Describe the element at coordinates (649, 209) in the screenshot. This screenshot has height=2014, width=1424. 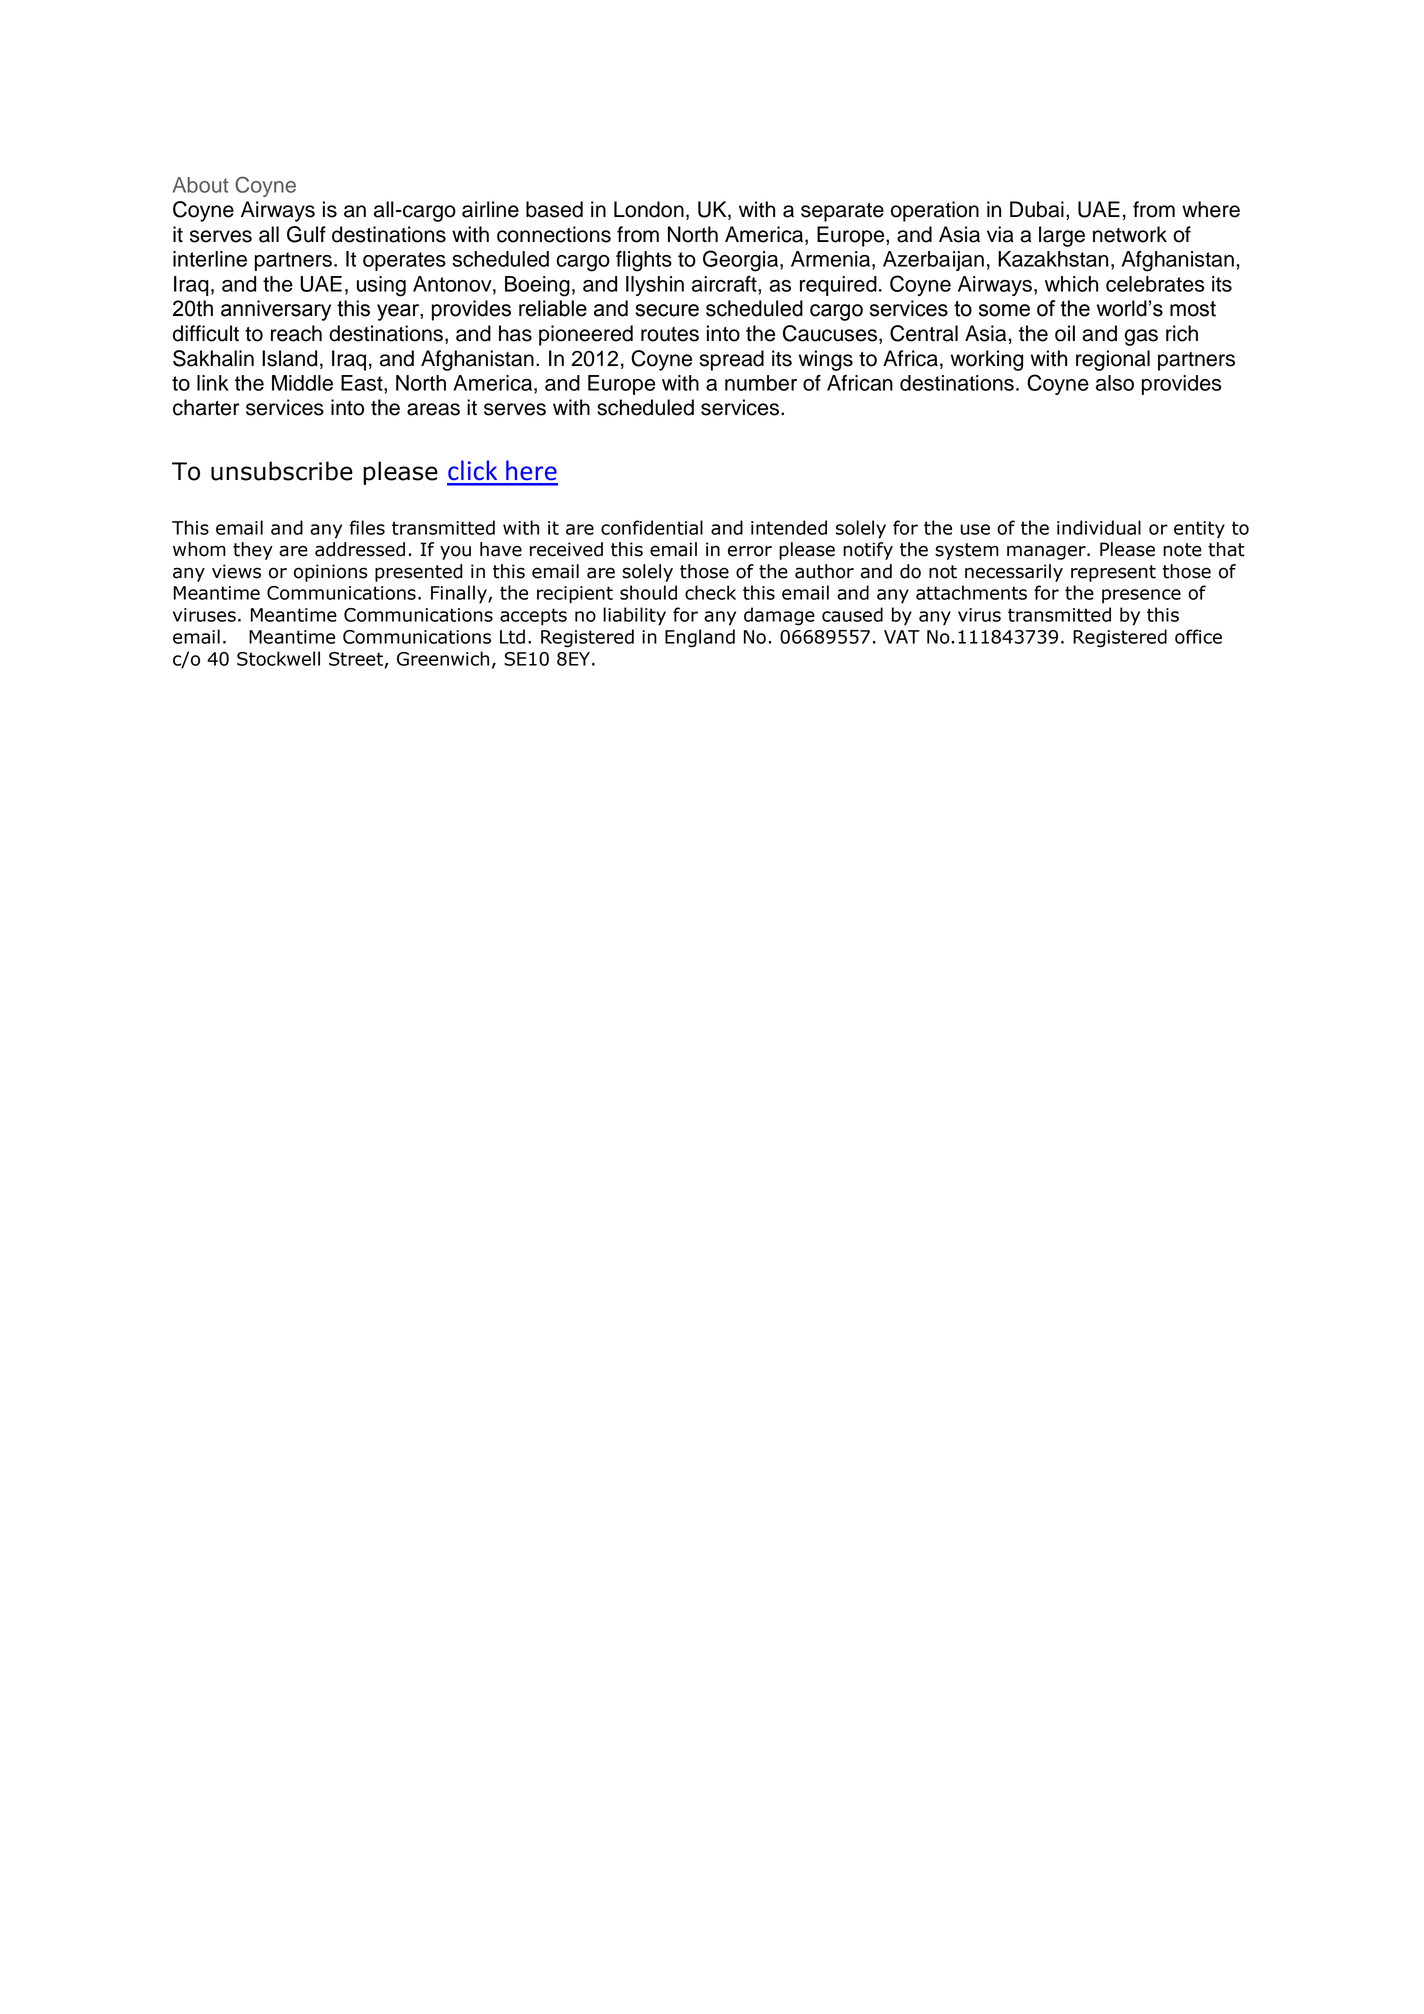
I see `London` at that location.
